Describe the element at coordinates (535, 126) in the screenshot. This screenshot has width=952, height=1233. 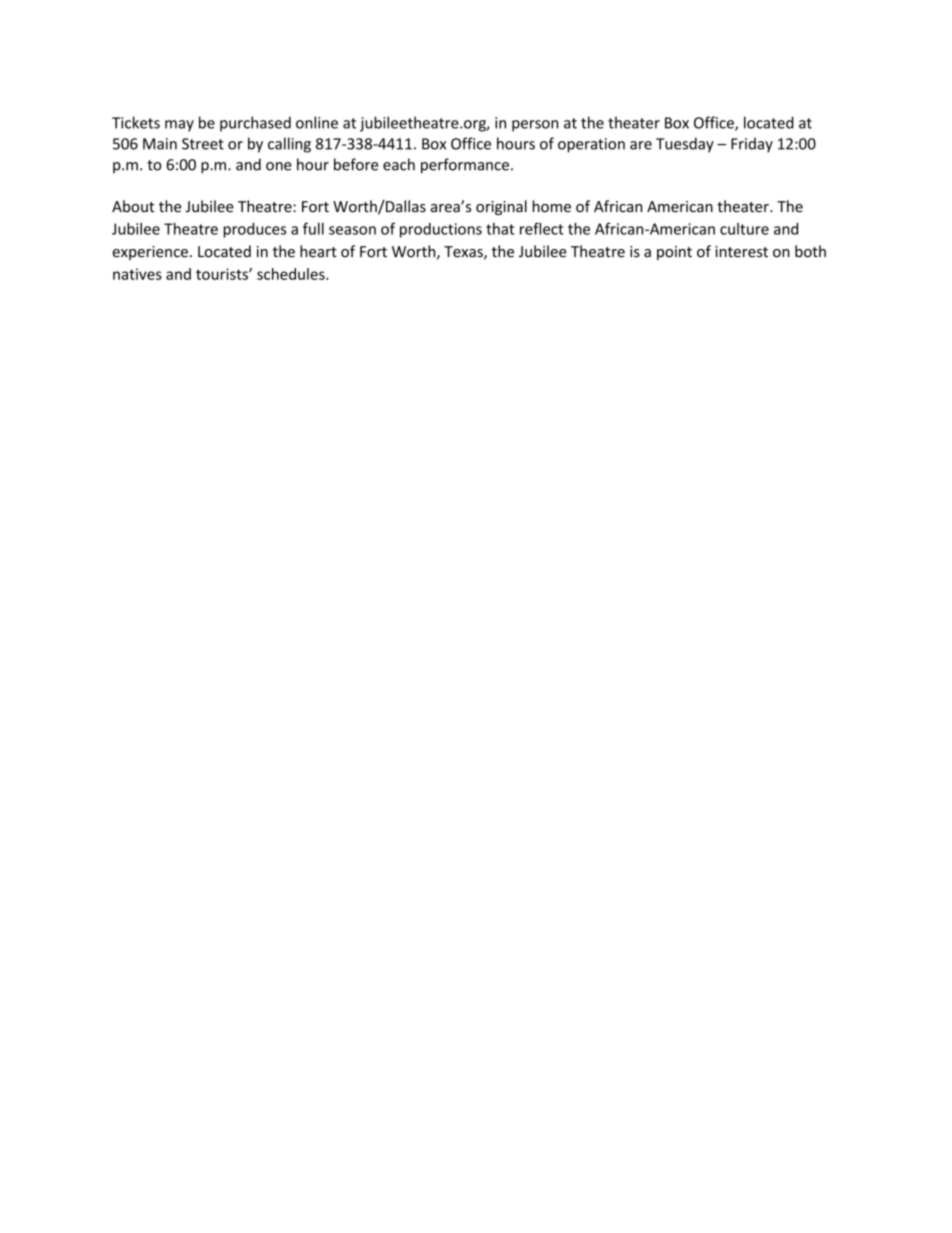
I see `person` at that location.
